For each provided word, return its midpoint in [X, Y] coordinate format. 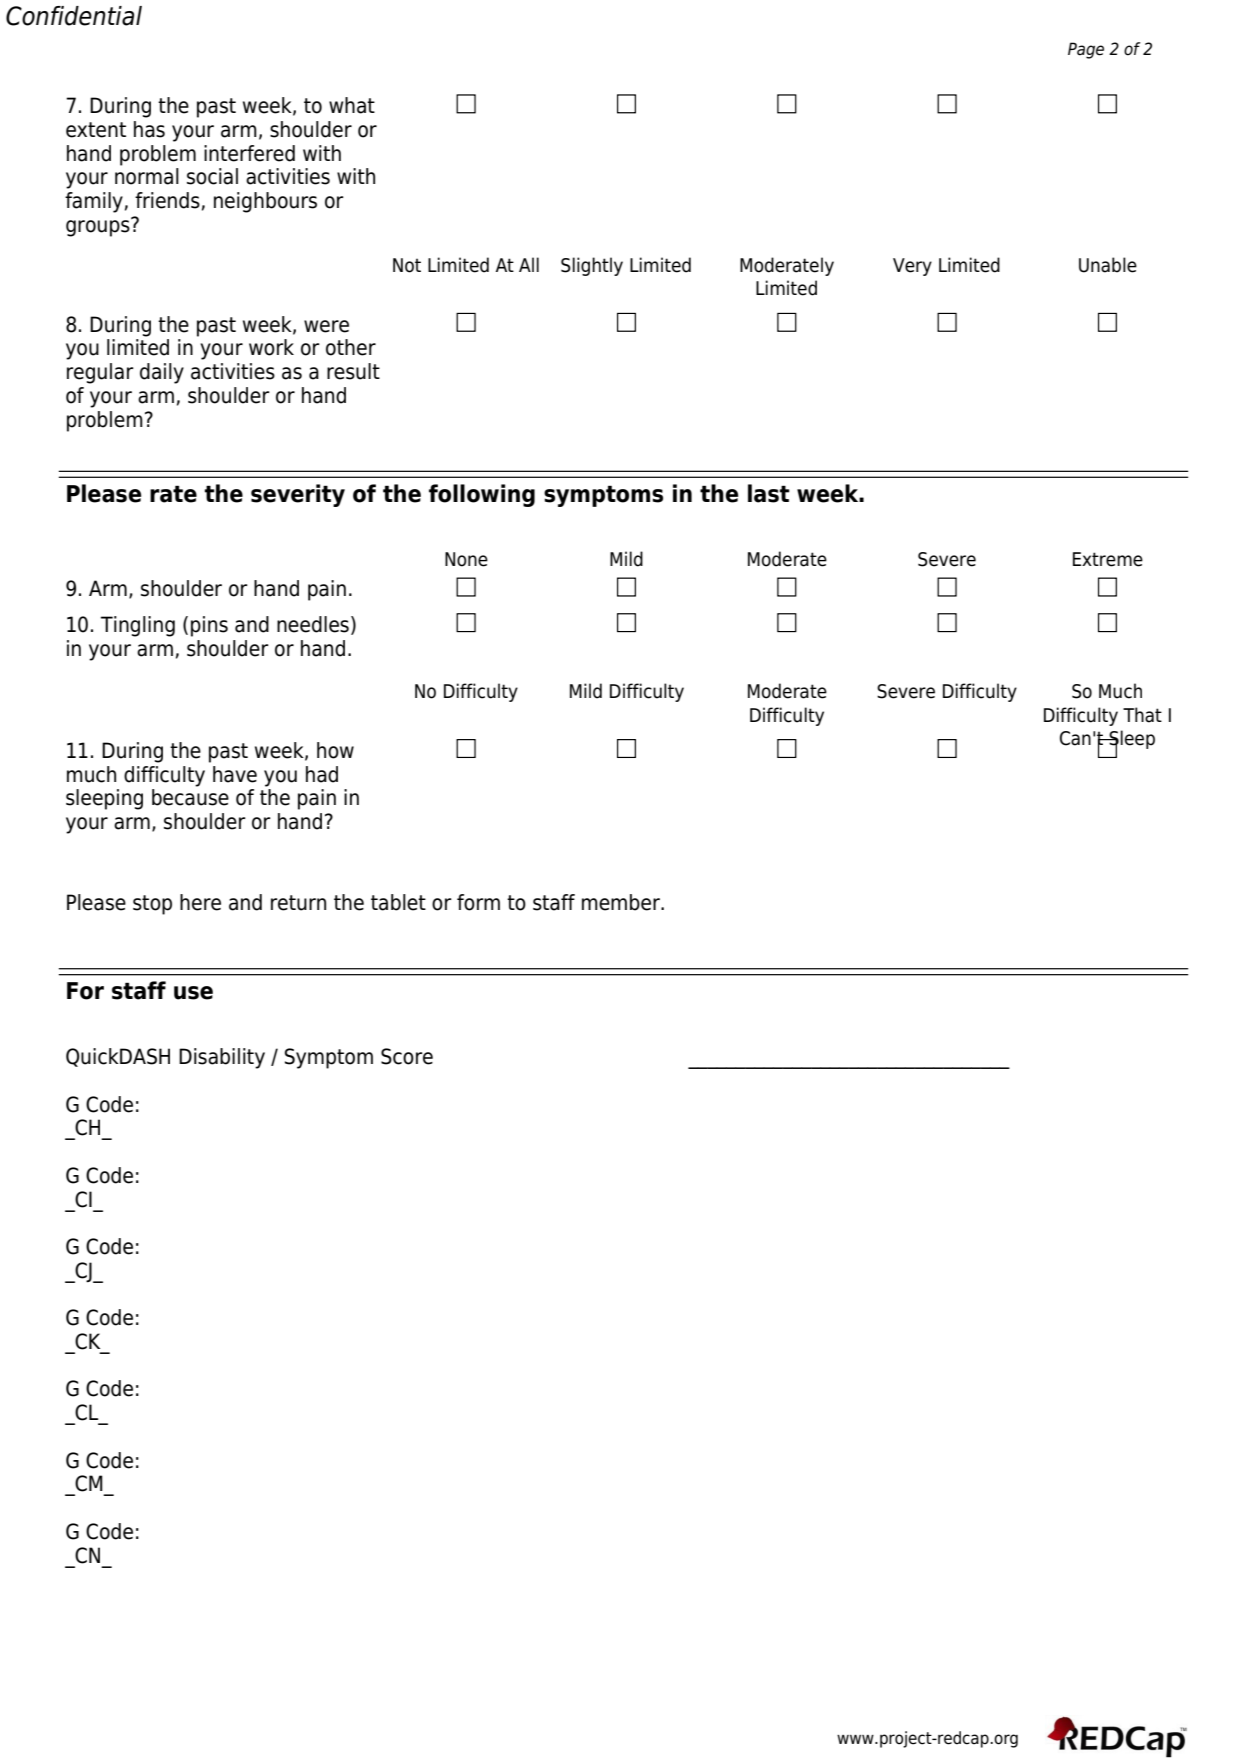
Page [1086, 50]
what [352, 105]
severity [298, 495]
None [466, 559]
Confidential [74, 16]
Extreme [1108, 559]
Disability [222, 1058]
